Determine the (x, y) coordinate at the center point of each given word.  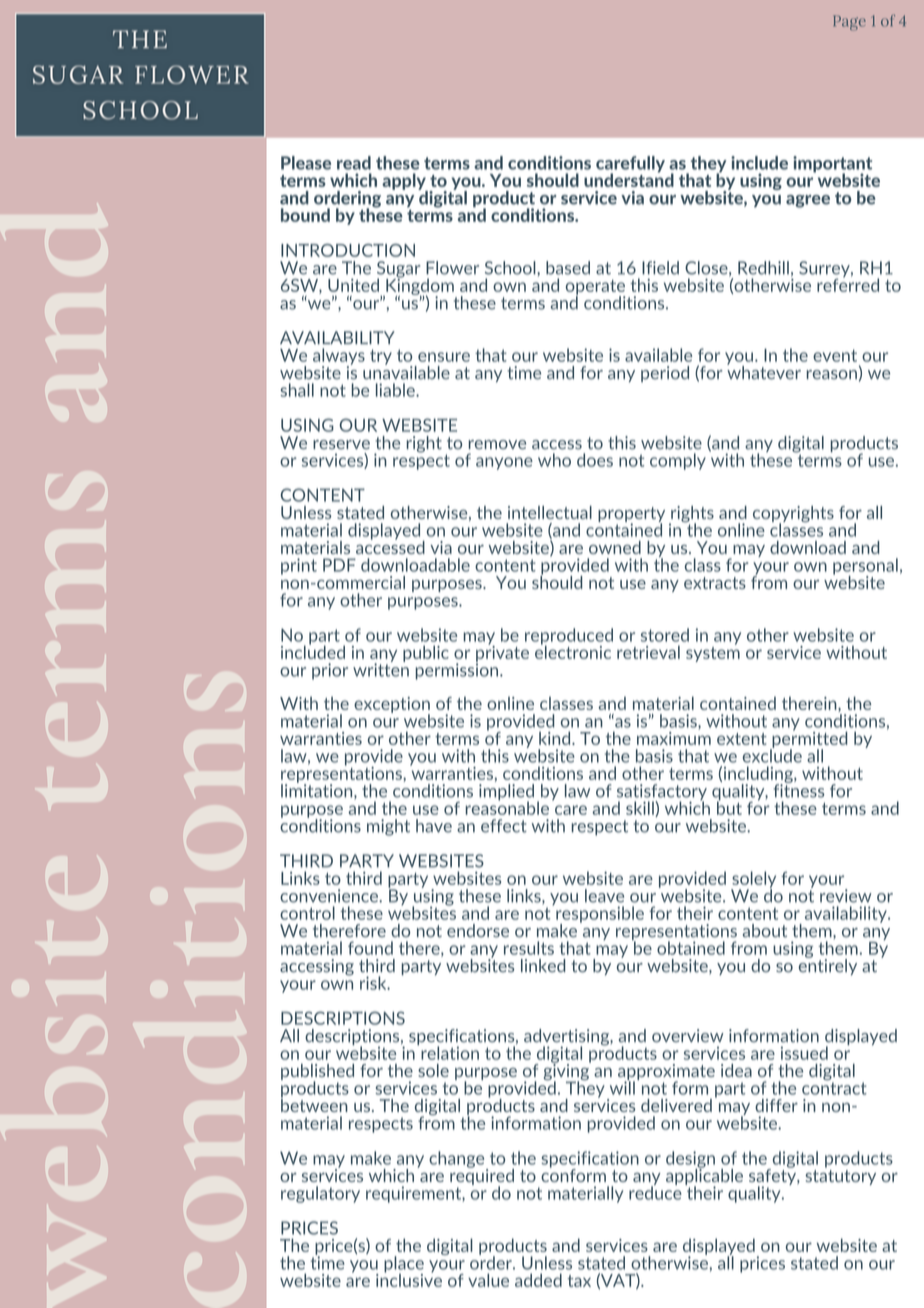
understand (629, 179)
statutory (840, 1176)
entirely (827, 965)
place (404, 1265)
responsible (600, 915)
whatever (764, 371)
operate (595, 288)
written (381, 669)
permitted (809, 739)
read (354, 163)
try (381, 357)
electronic (573, 651)
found (370, 948)
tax (579, 1281)
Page (849, 23)
